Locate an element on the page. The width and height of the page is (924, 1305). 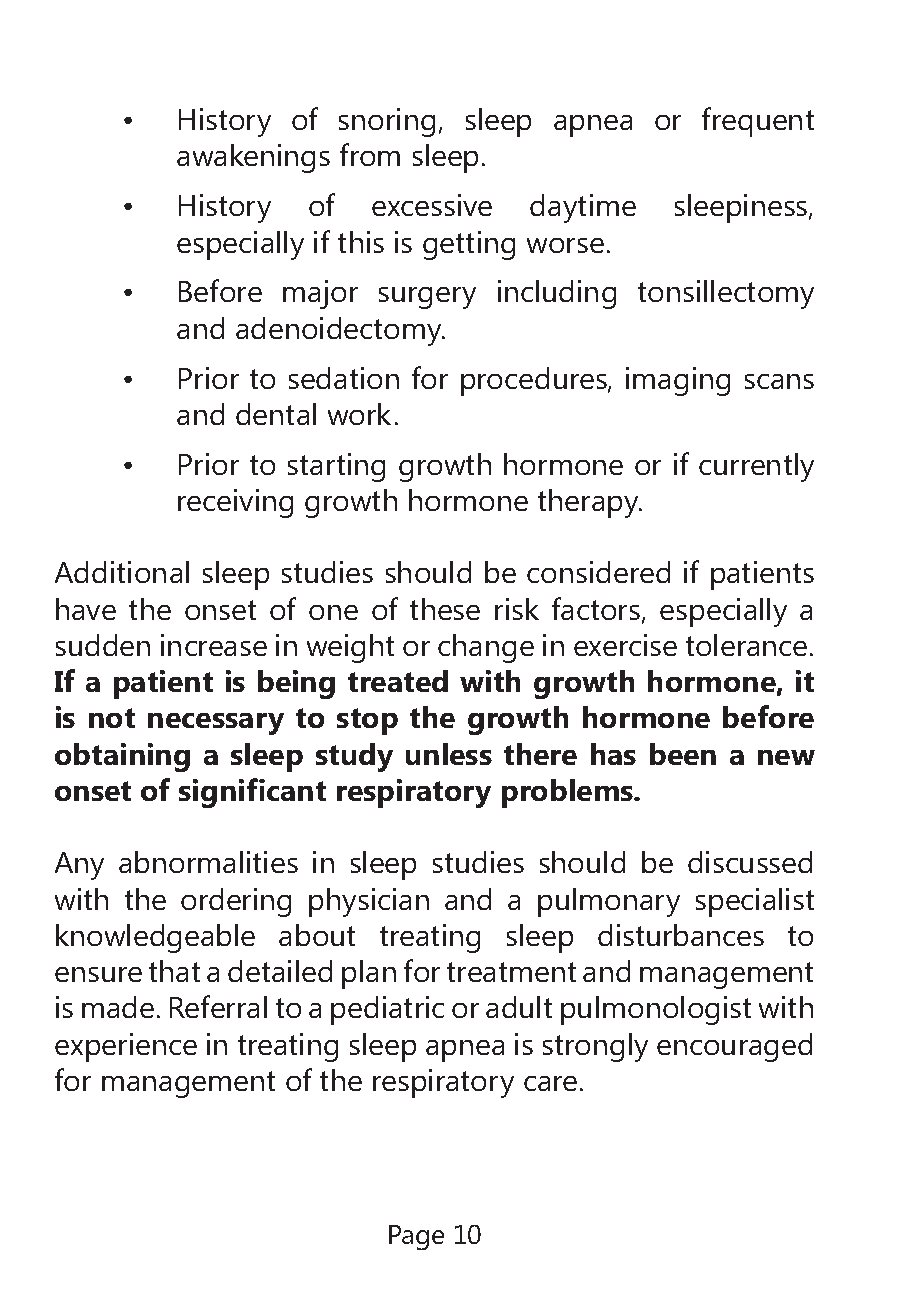
obtaining is located at coordinates (122, 757).
